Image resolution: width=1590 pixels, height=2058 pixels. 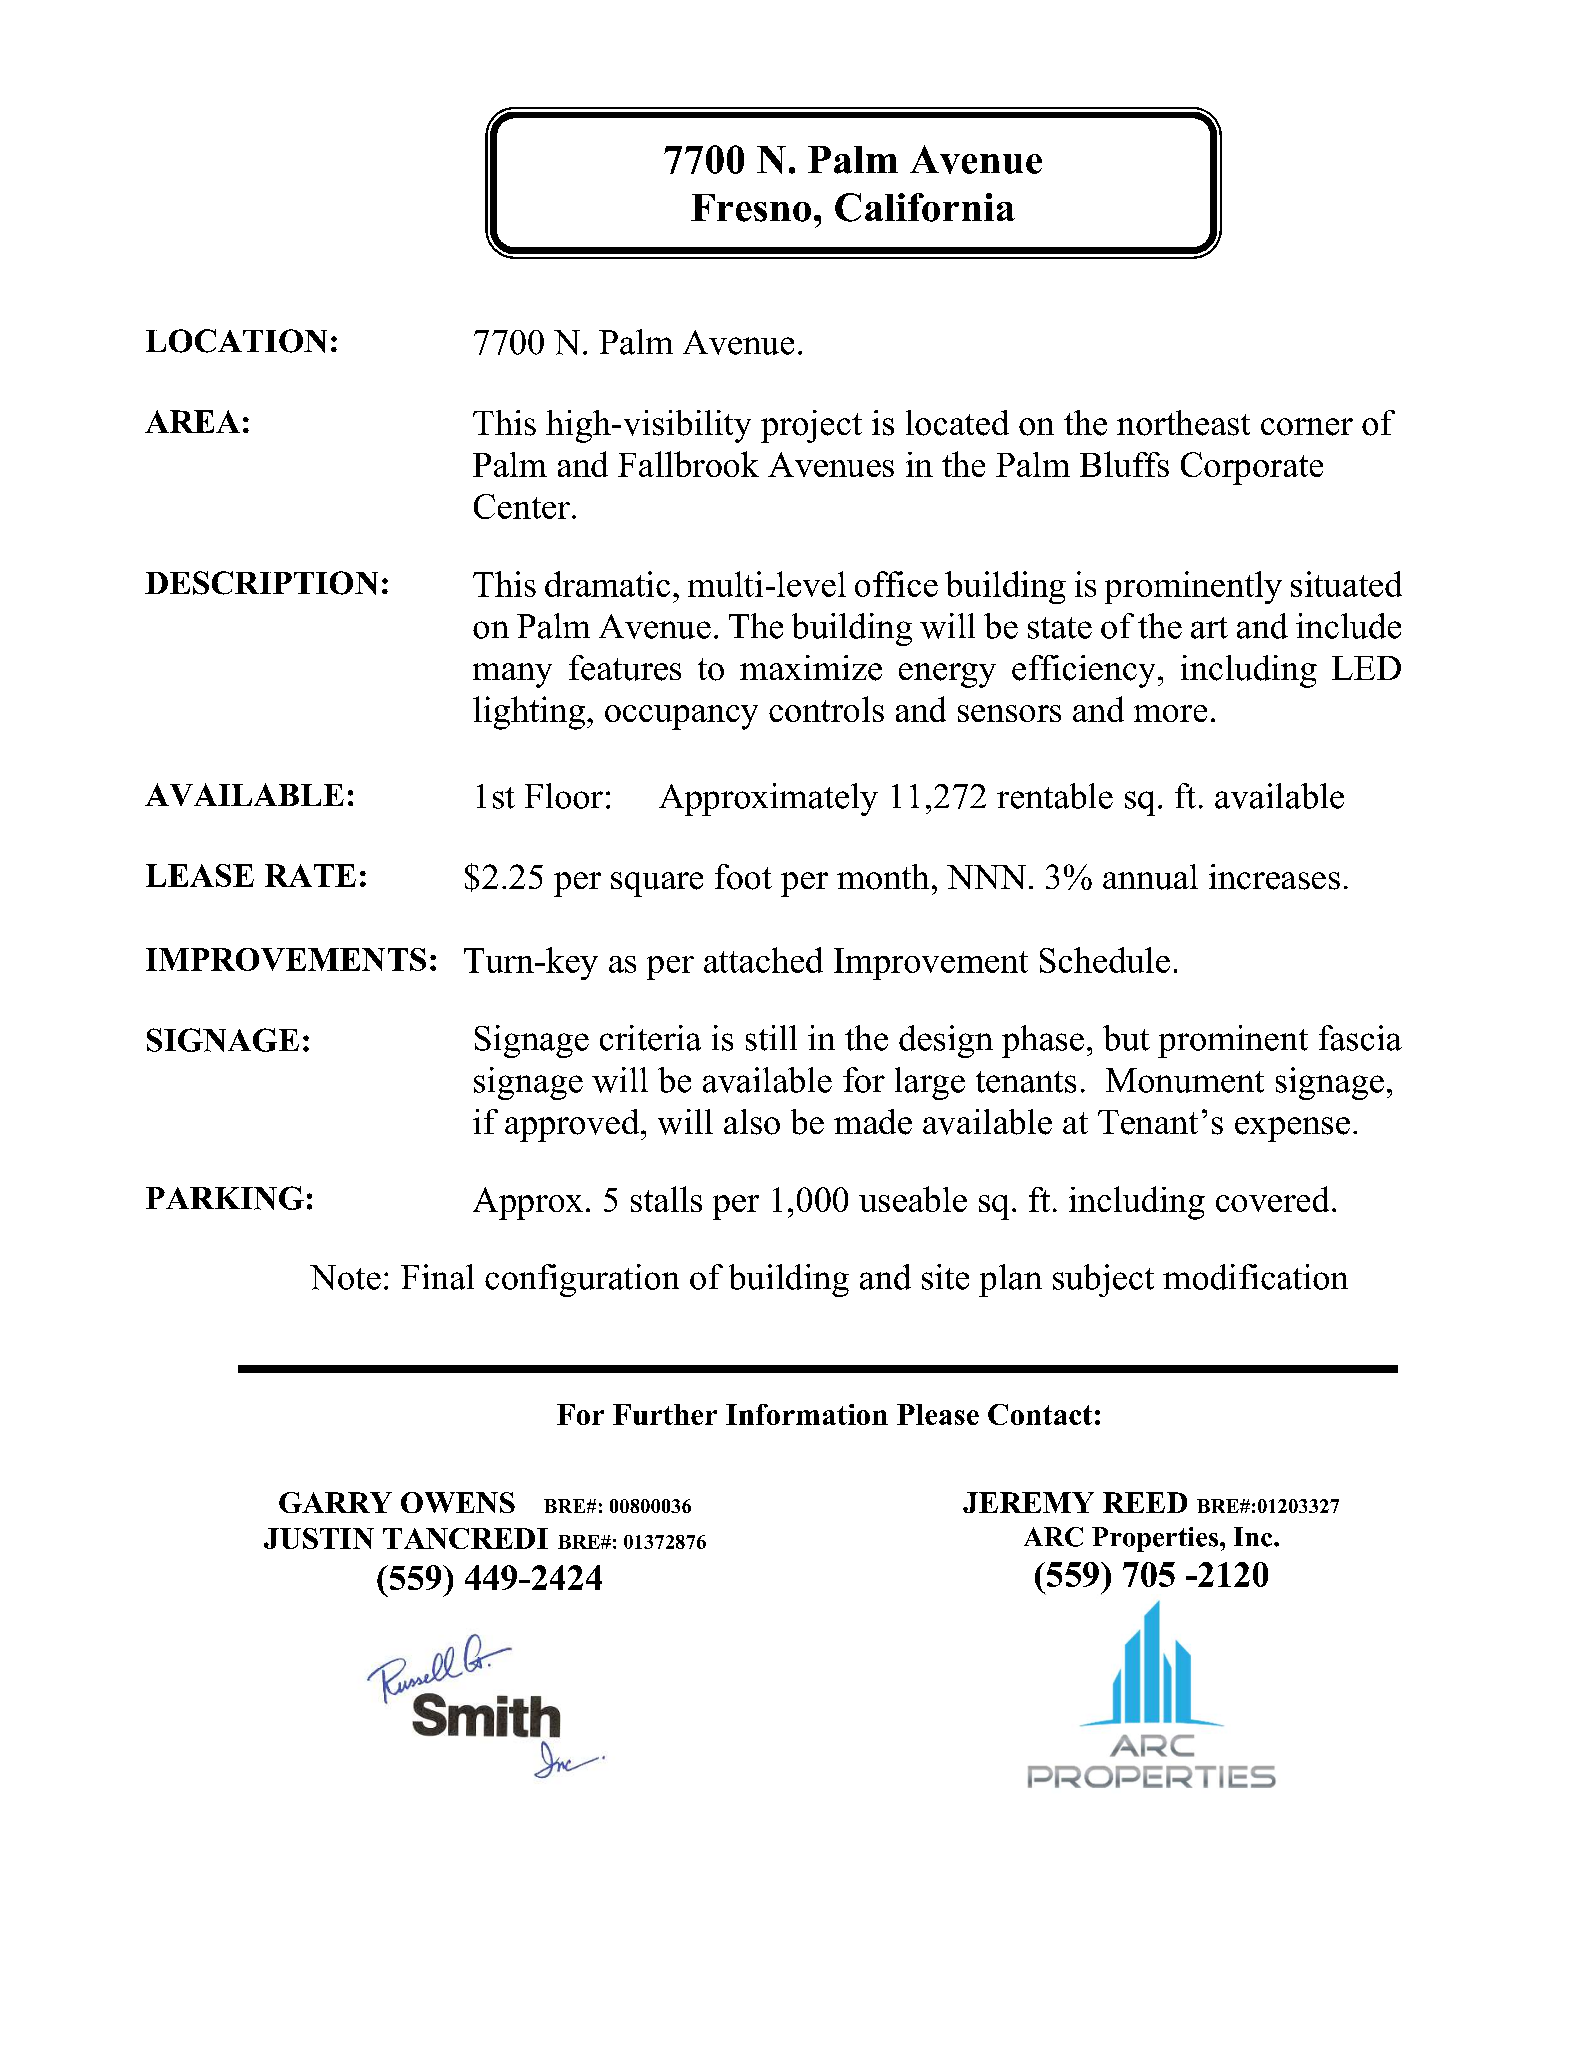 I want to click on Fresno, so click(x=751, y=208).
